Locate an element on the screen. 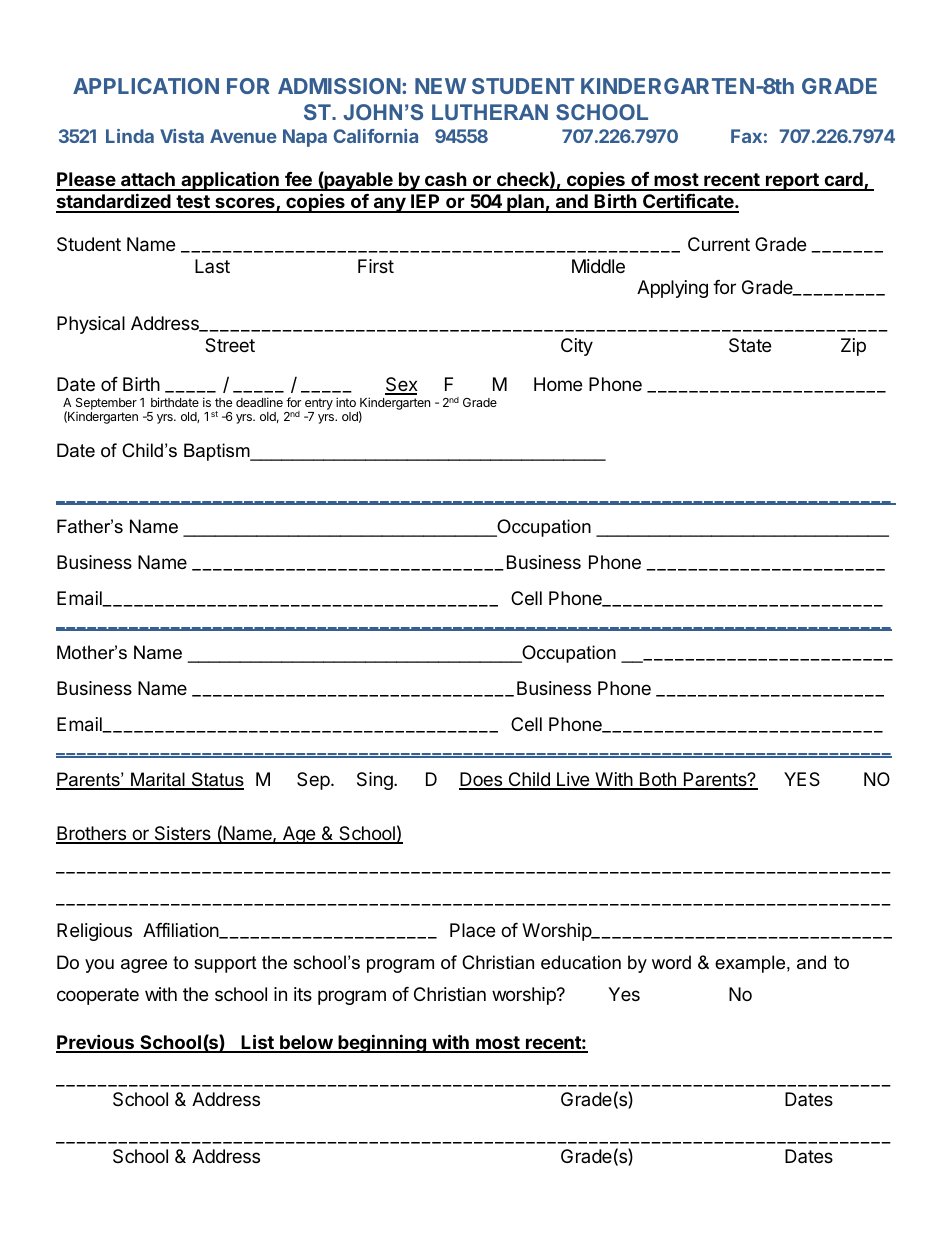 The width and height of the screenshot is (952, 1233). Vista is located at coordinates (182, 136).
